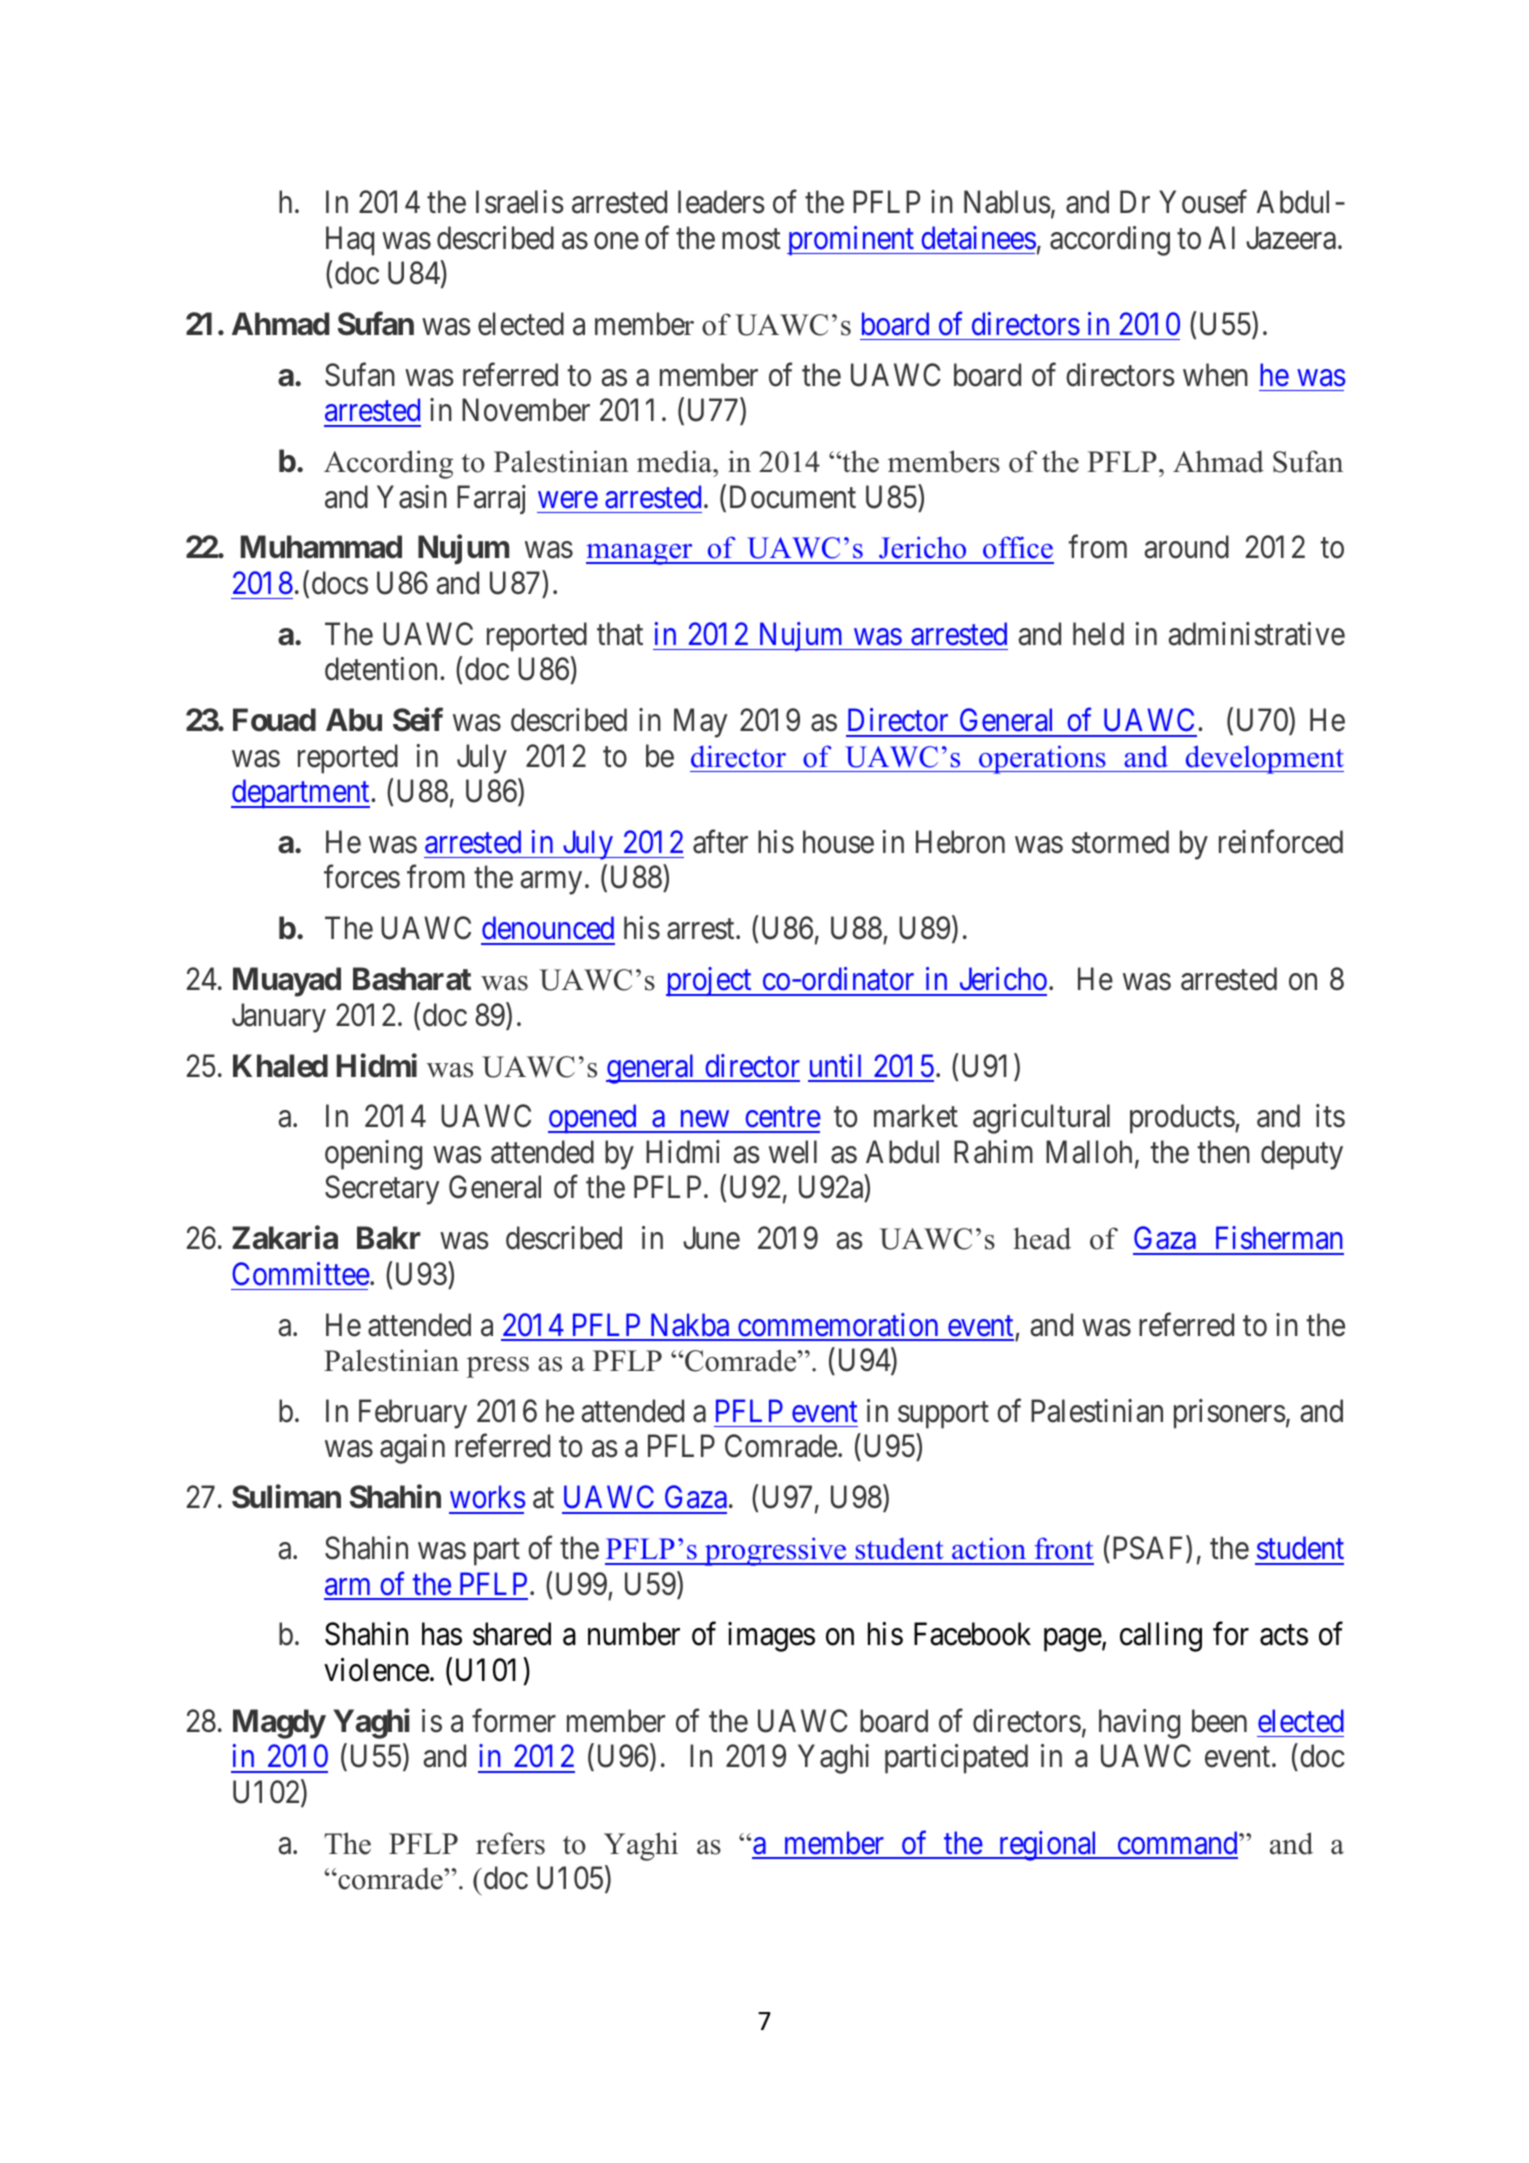 This document has height=2163, width=1529. I want to click on project, so click(710, 982).
